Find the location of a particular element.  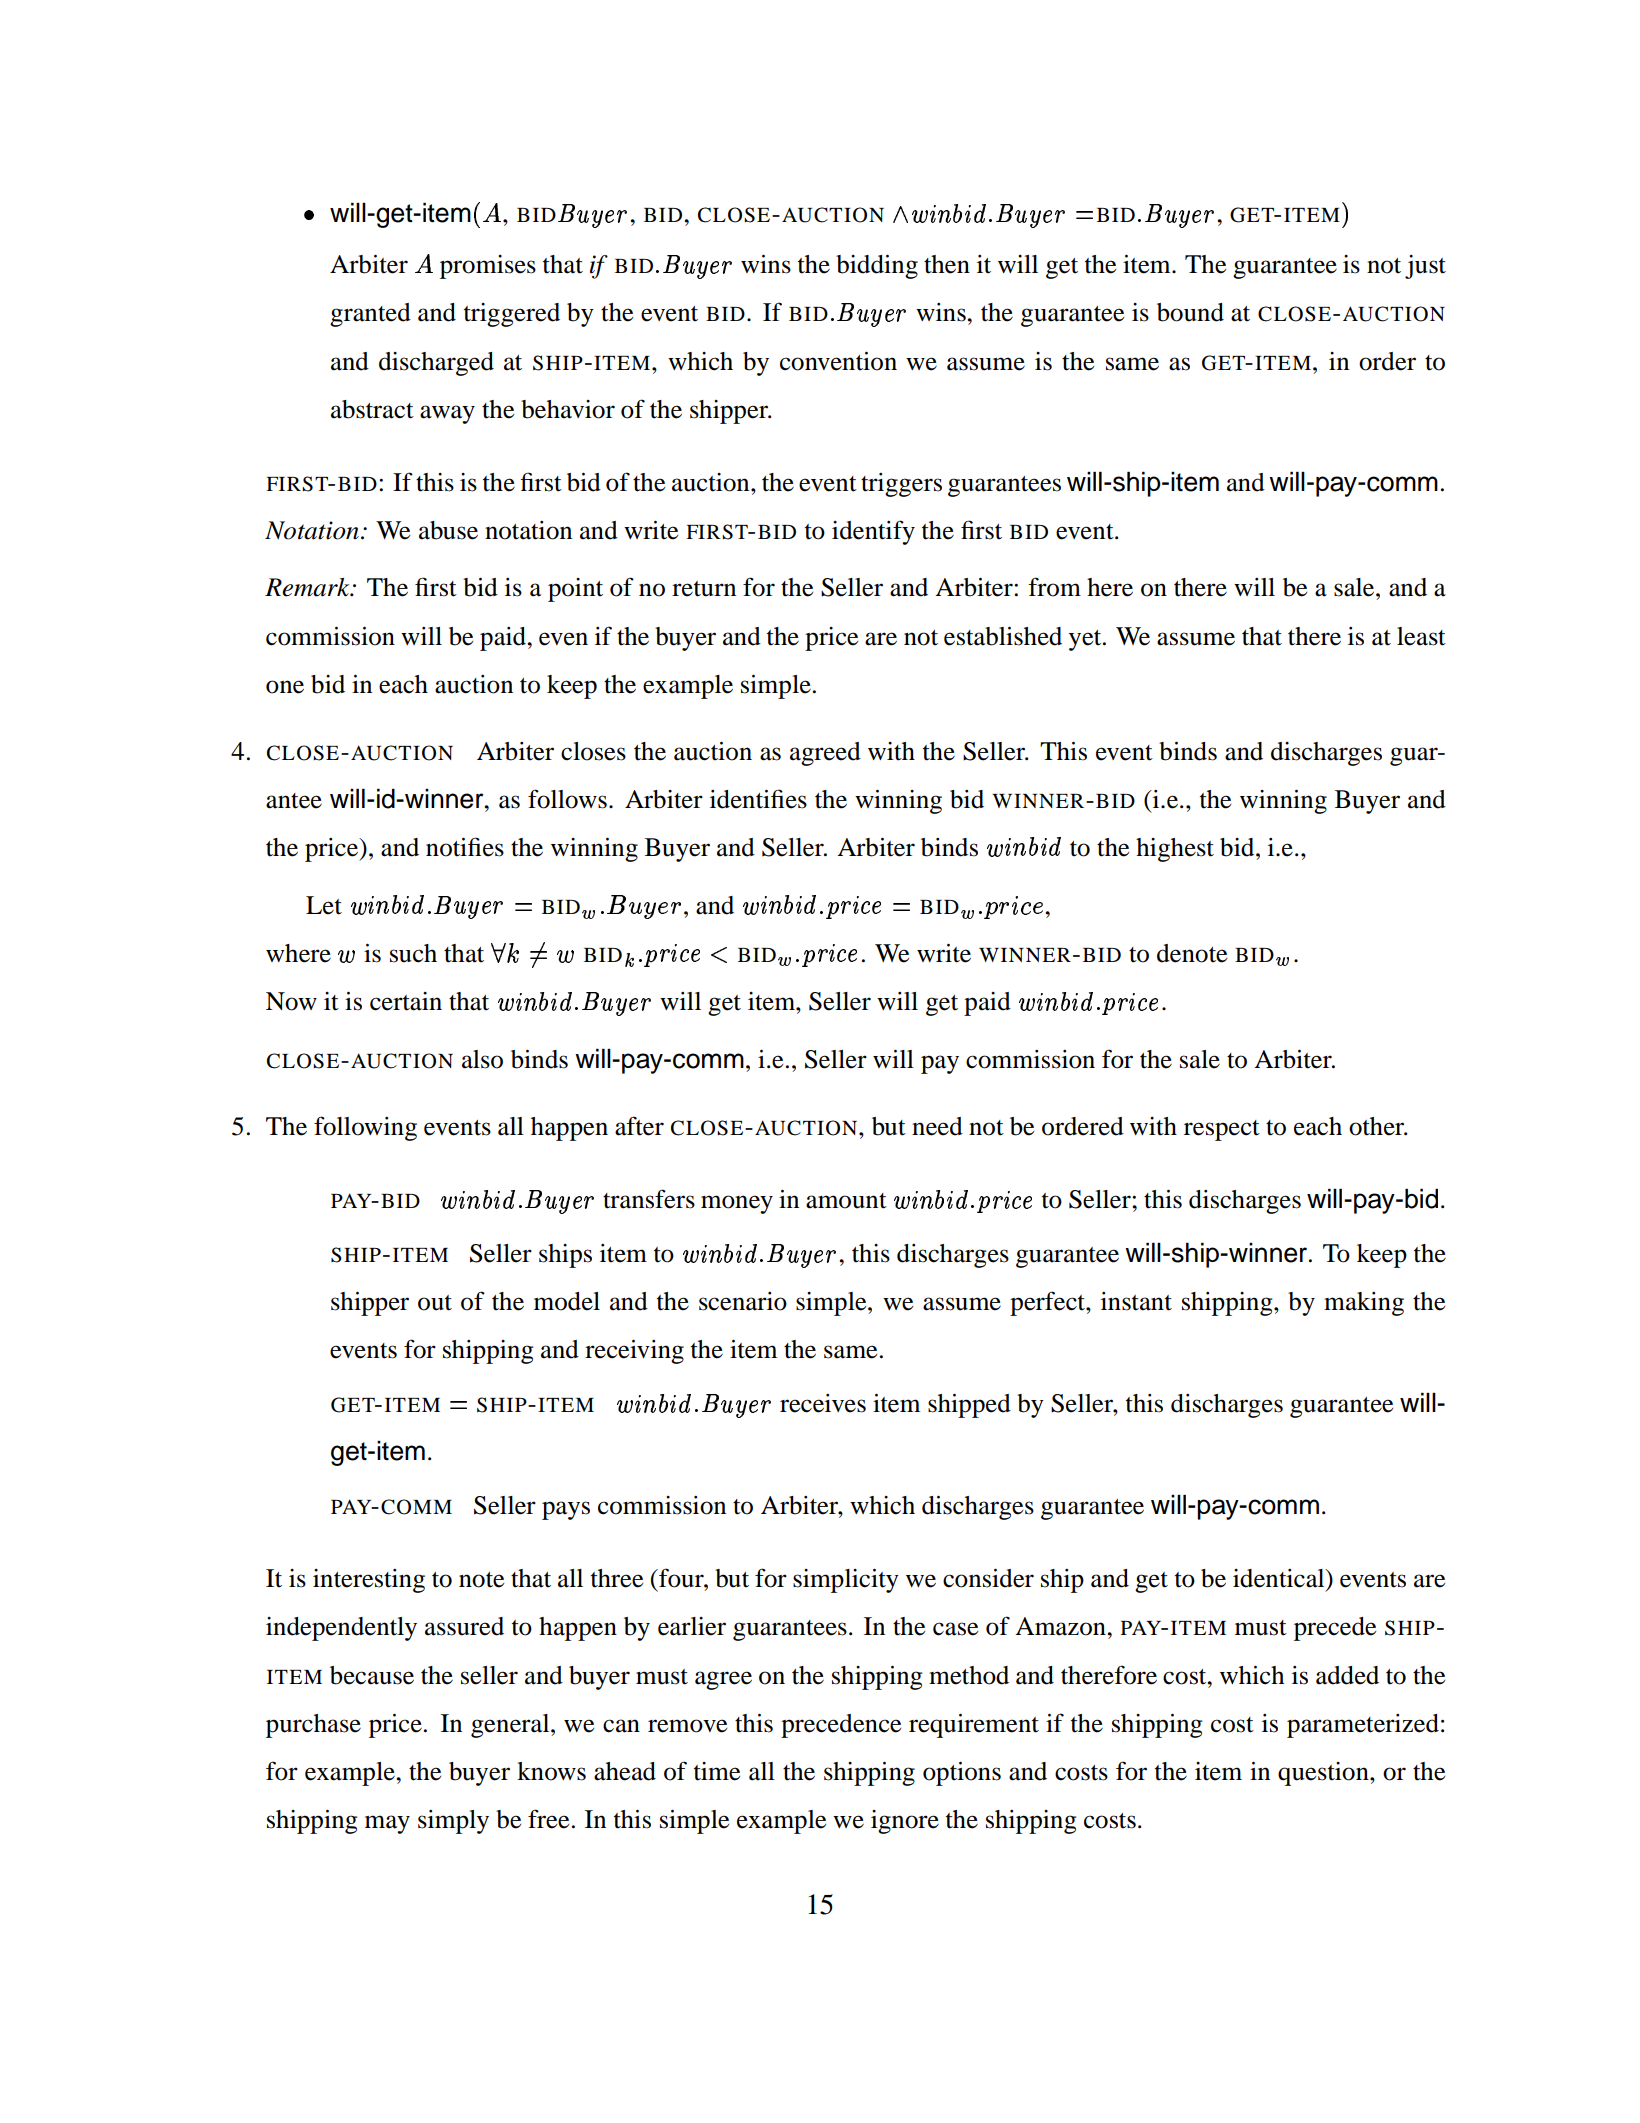

making is located at coordinates (1364, 1304).
